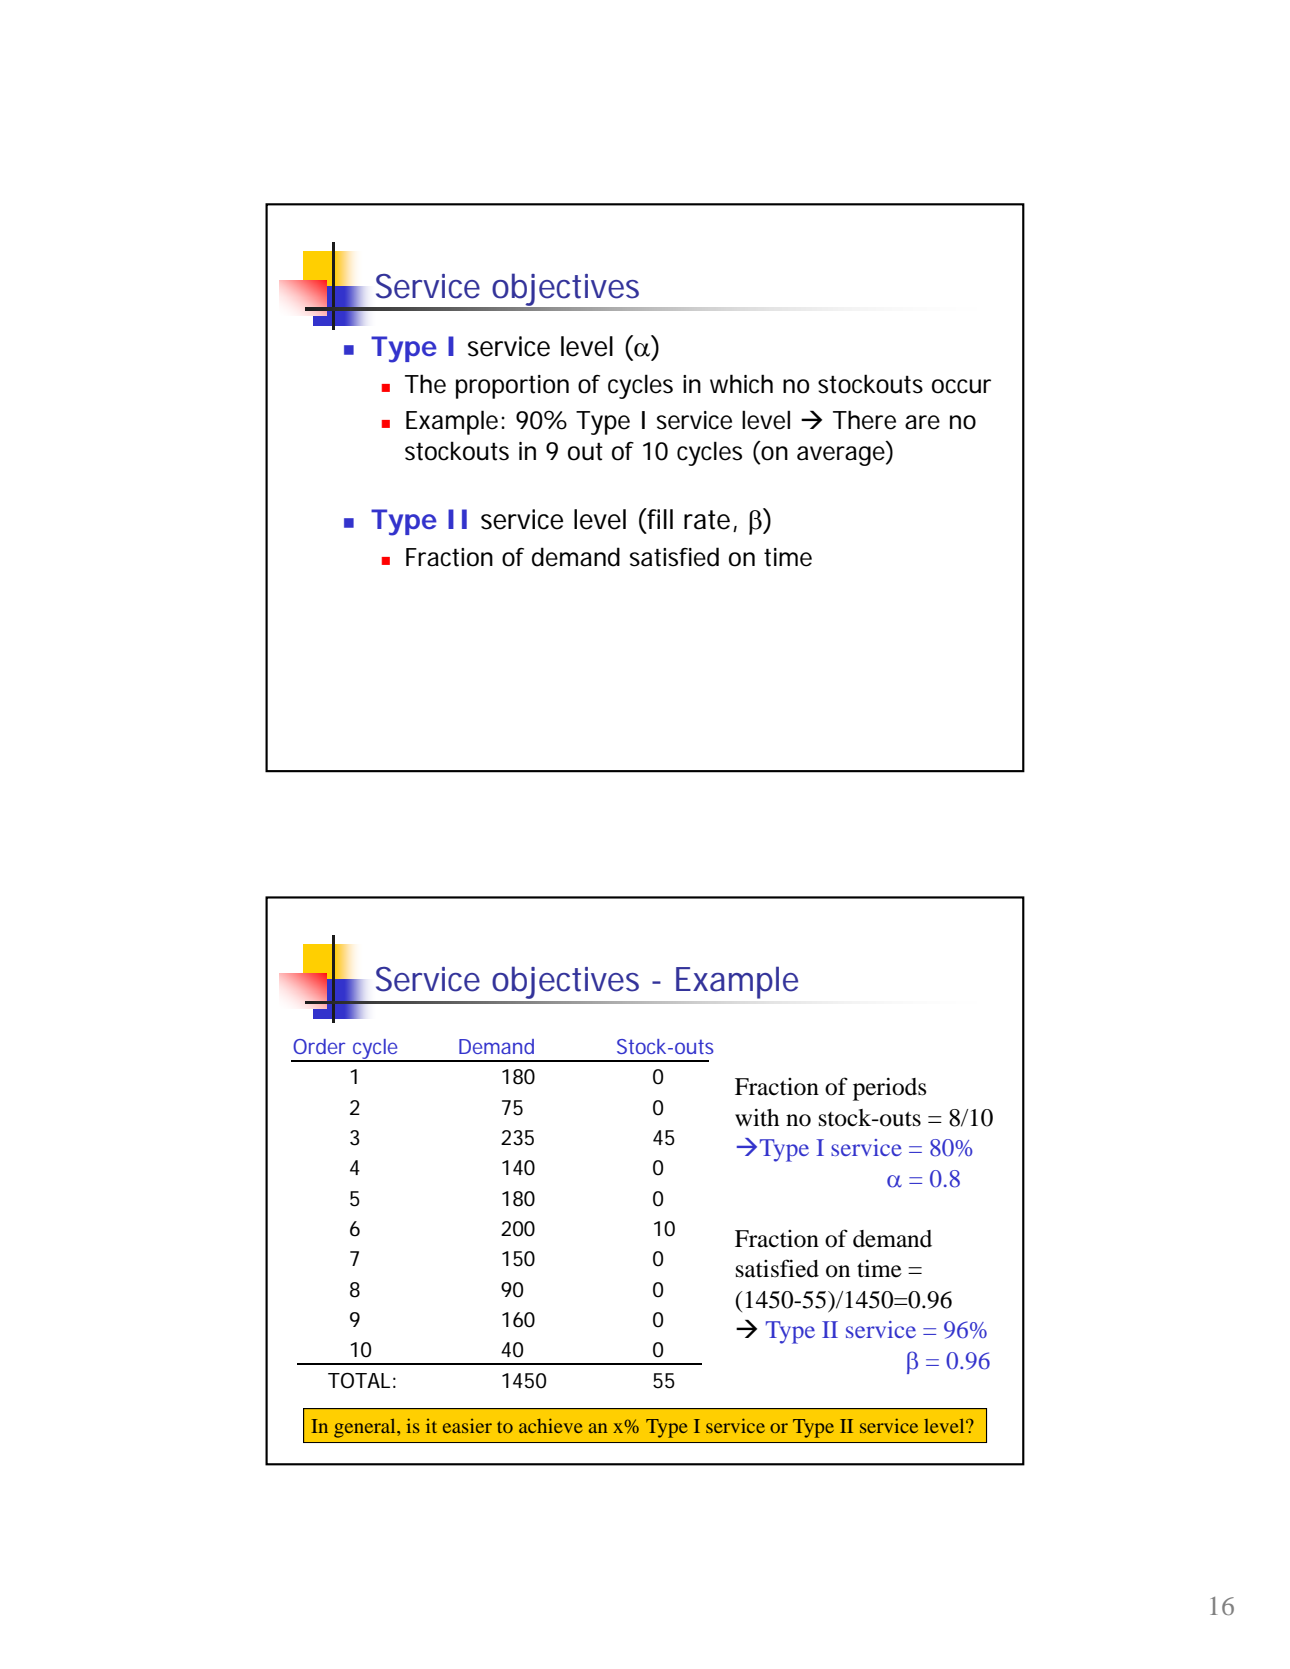 This image has width=1290, height=1669. What do you see at coordinates (889, 1089) in the image?
I see `periods` at bounding box center [889, 1089].
